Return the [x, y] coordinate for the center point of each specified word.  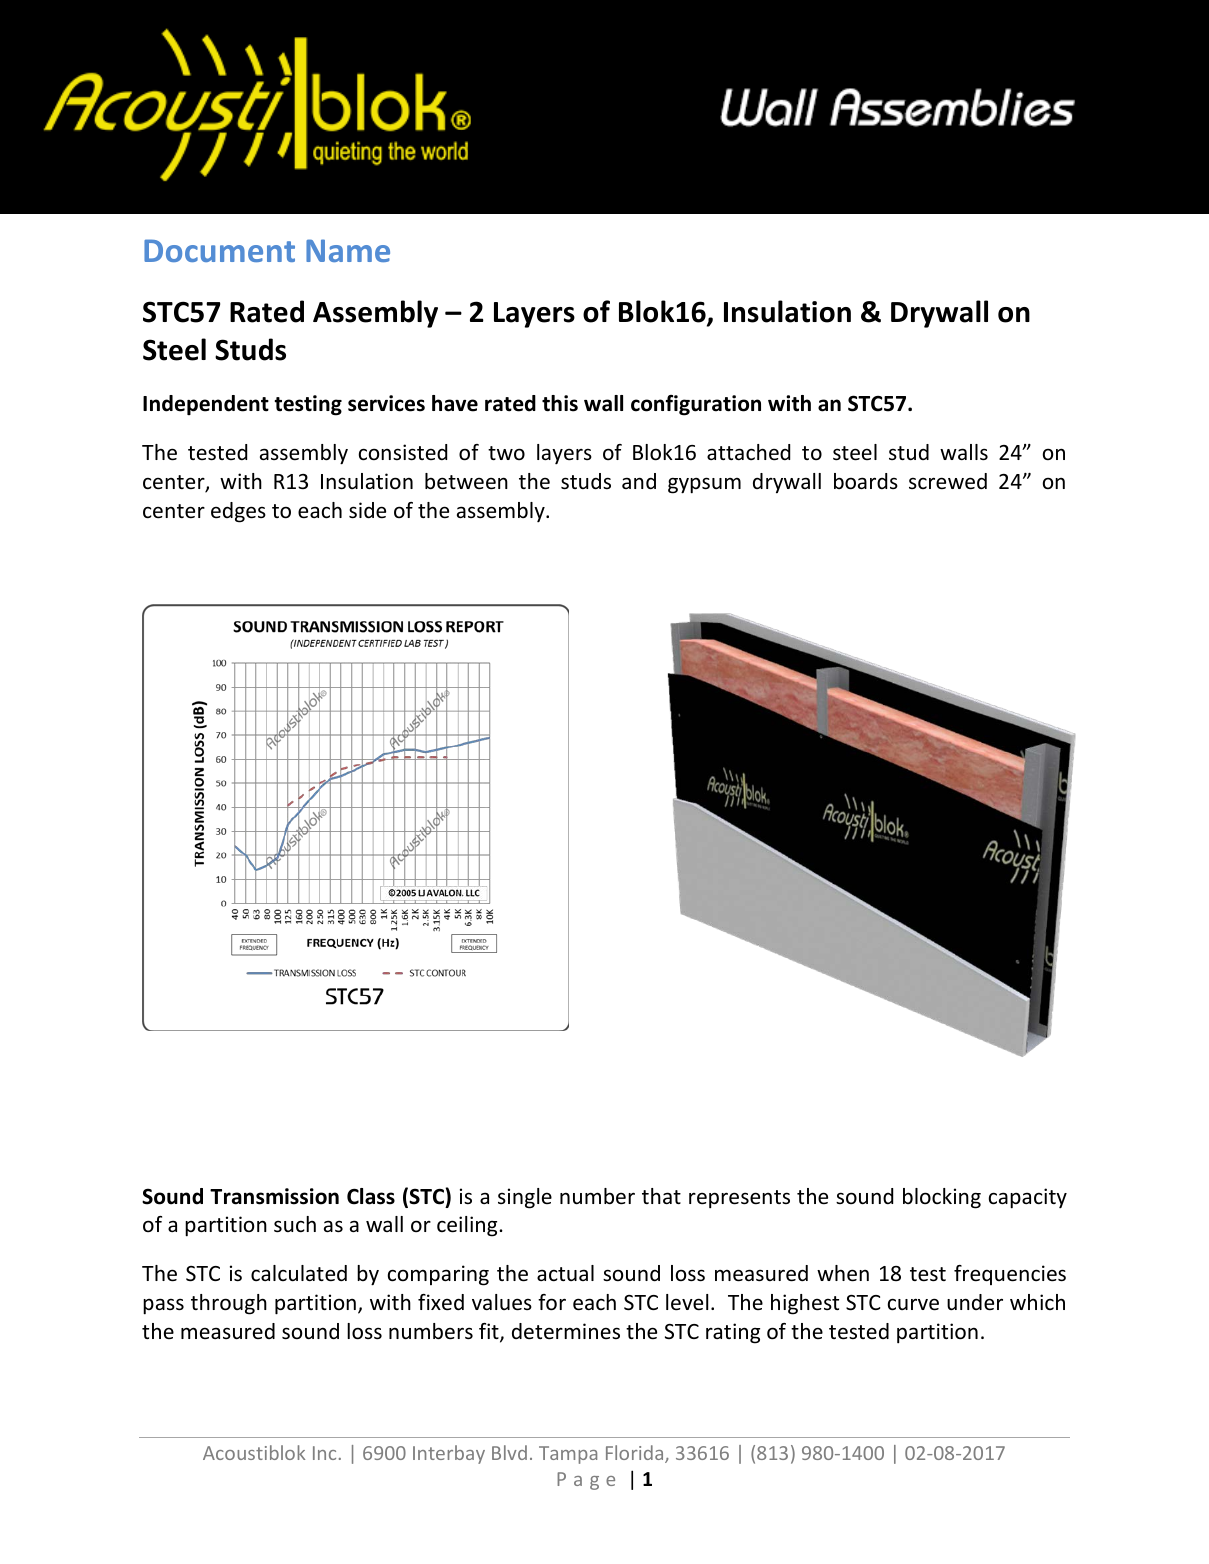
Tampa [568, 1455]
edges [238, 512]
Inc [324, 1453]
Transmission [274, 1196]
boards [866, 481]
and [639, 481]
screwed [948, 481]
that [661, 1196]
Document [219, 250]
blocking [942, 1198]
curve [913, 1304]
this [560, 403]
